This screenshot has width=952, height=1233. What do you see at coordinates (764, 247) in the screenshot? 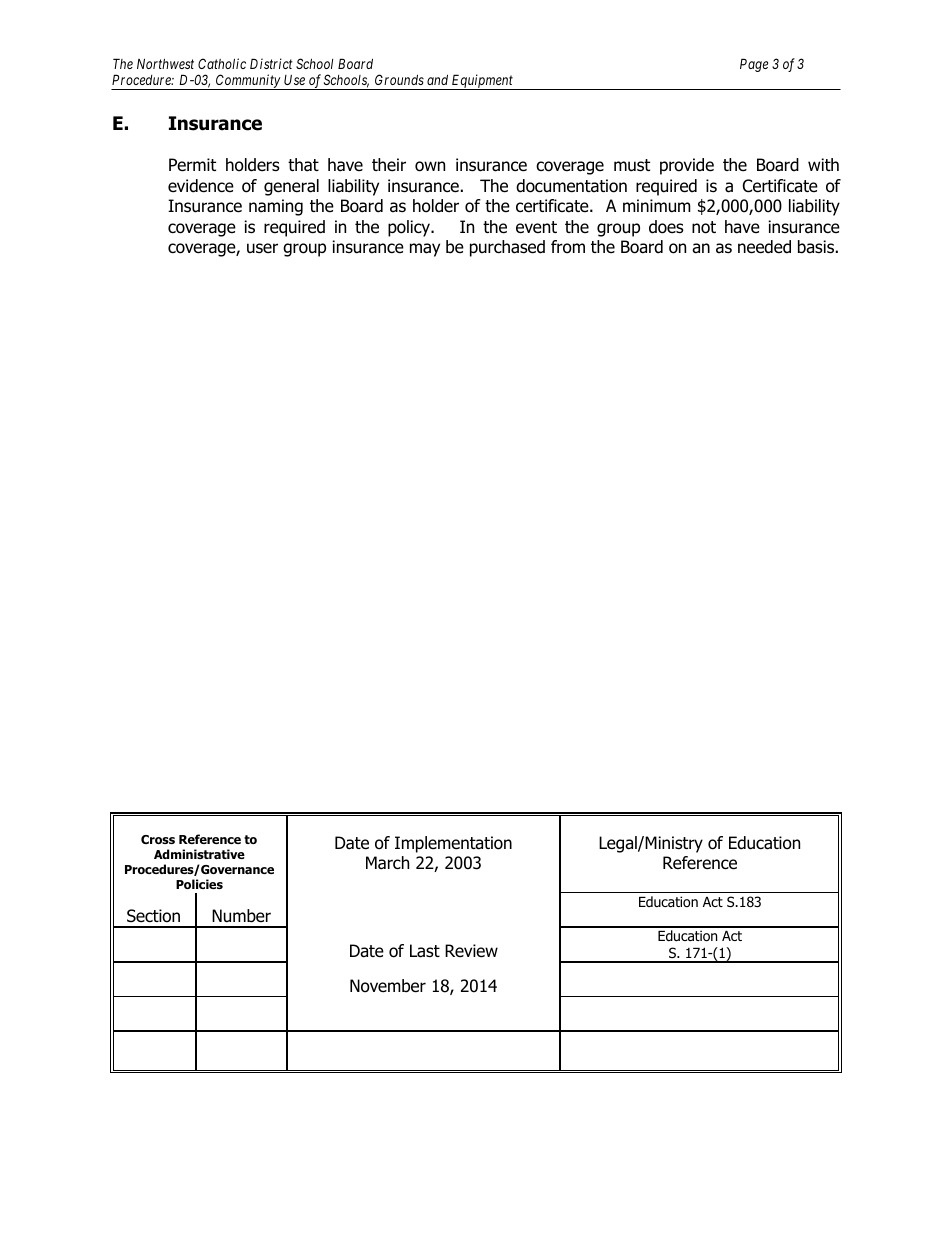
I see `needed` at bounding box center [764, 247].
